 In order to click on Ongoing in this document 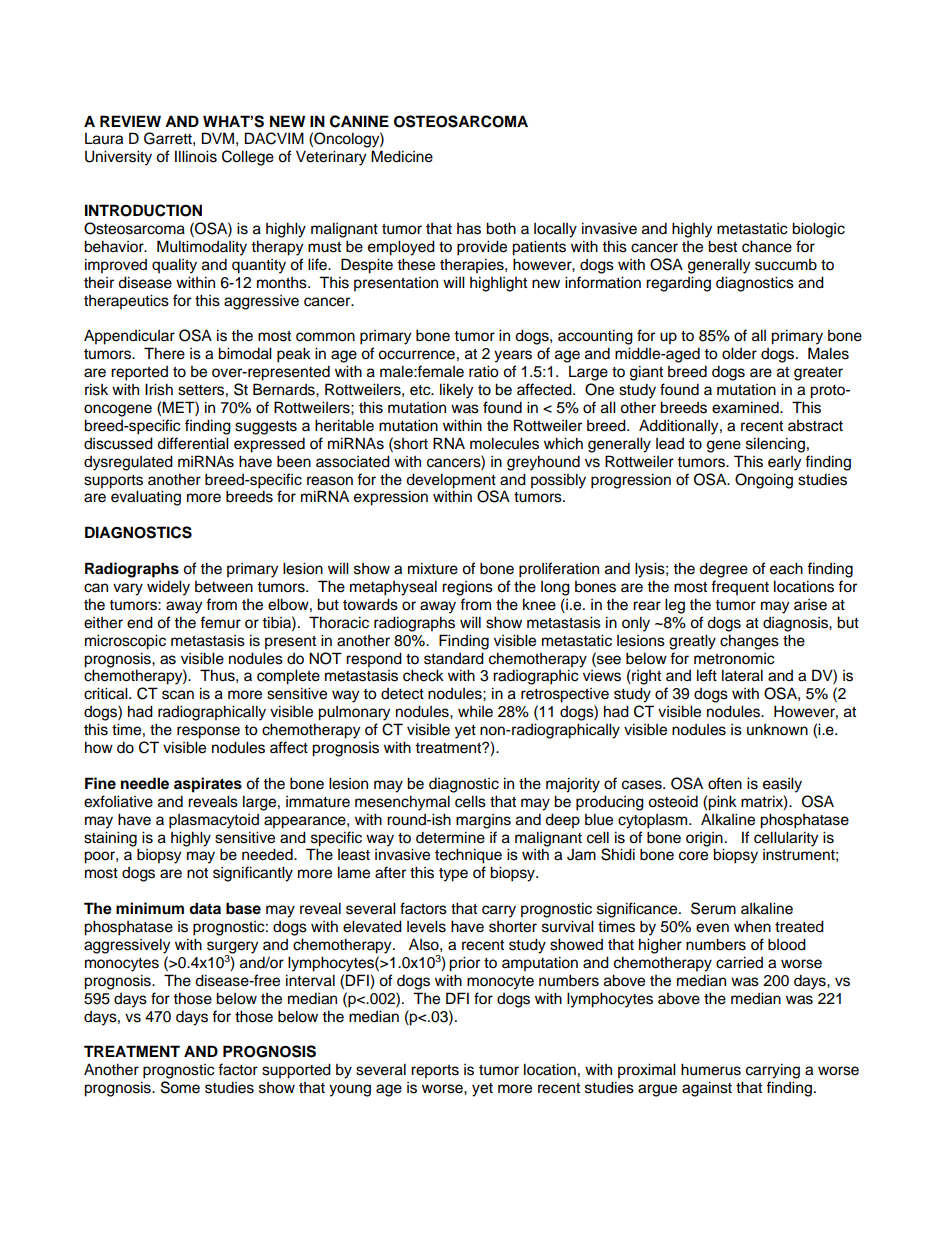, I will do `click(764, 481)`.
